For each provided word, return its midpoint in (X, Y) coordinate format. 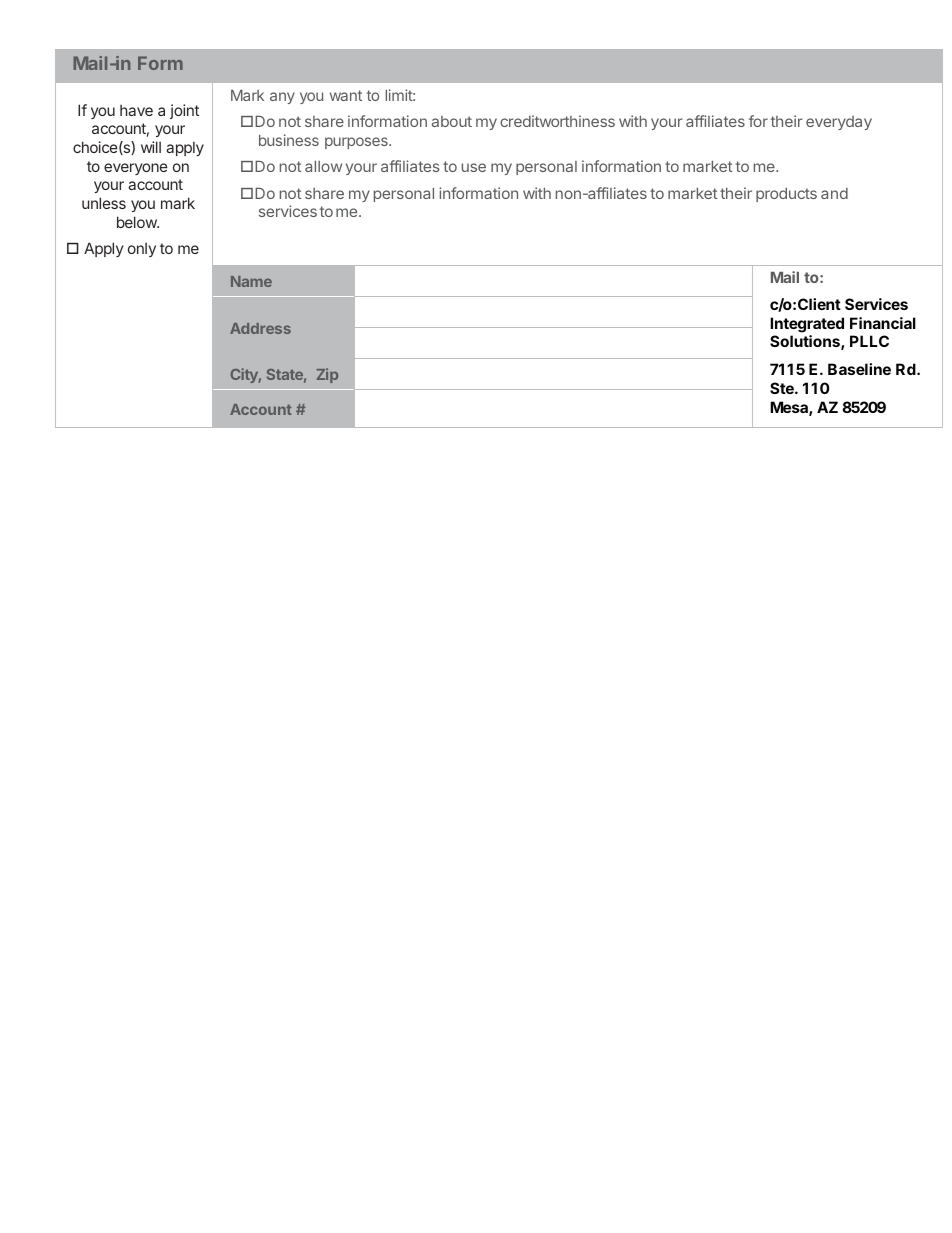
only (142, 249)
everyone (136, 169)
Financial (883, 323)
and (834, 193)
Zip (327, 375)
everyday (839, 123)
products (786, 195)
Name (251, 281)
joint (184, 111)
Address (260, 328)
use (474, 167)
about (452, 121)
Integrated (807, 325)
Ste (783, 388)
